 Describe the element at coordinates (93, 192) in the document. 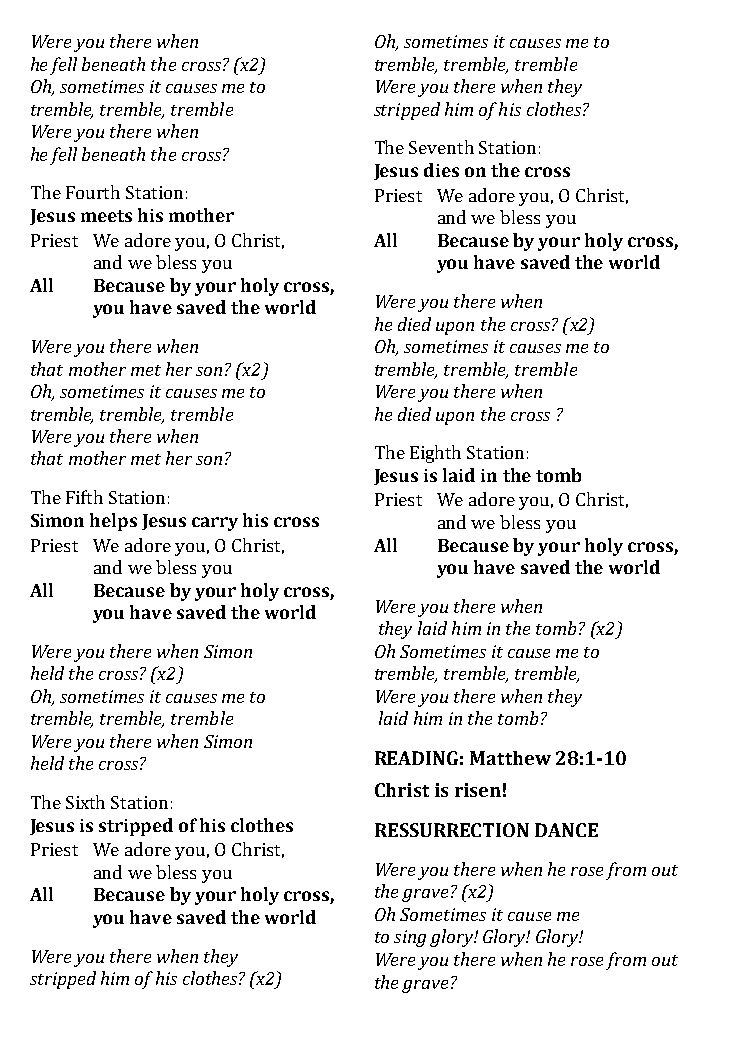

I see `Fourth` at that location.
